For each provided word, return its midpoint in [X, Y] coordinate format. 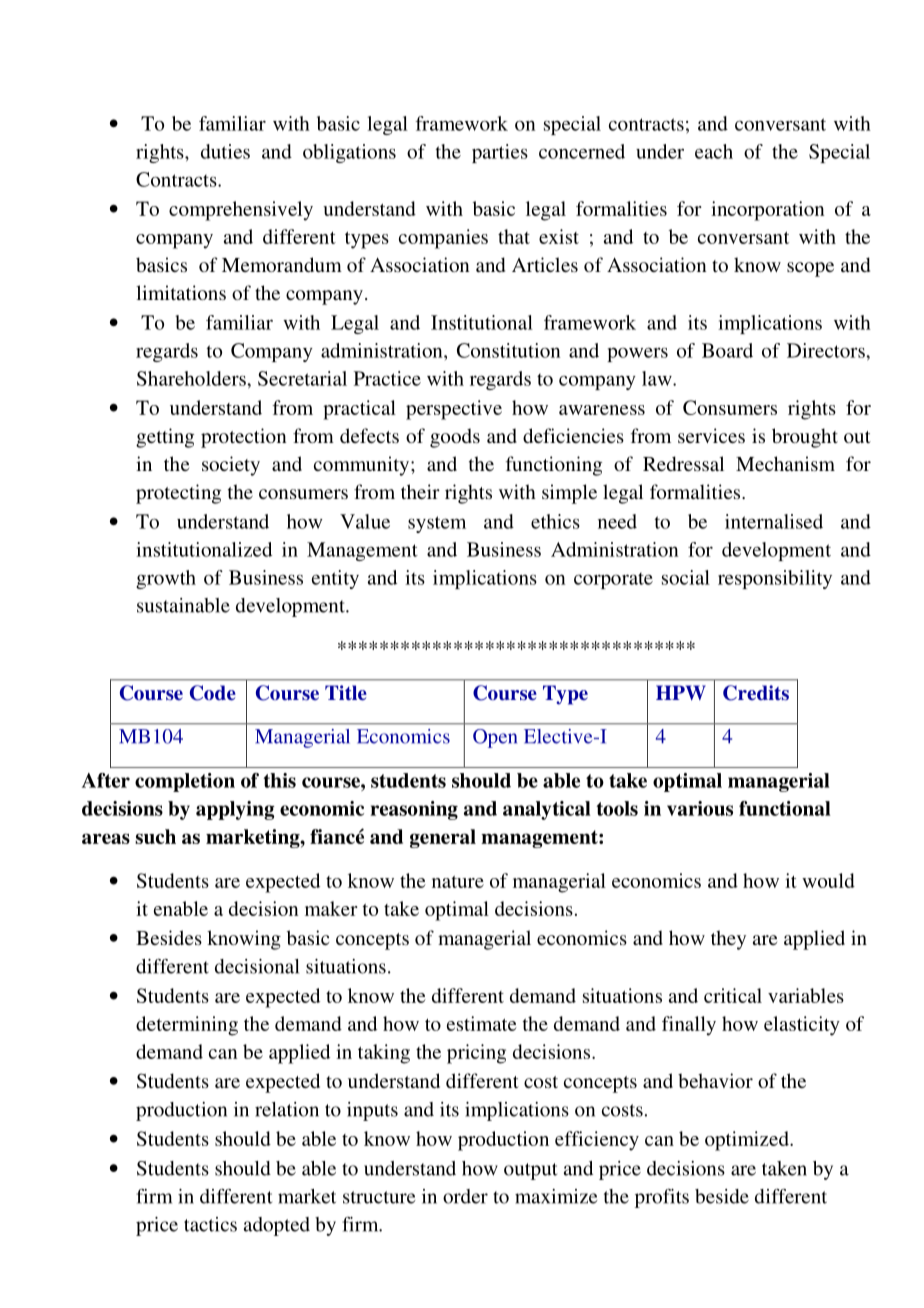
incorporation [767, 211]
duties [225, 151]
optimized [748, 1141]
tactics [210, 1224]
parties [500, 153]
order [465, 1196]
